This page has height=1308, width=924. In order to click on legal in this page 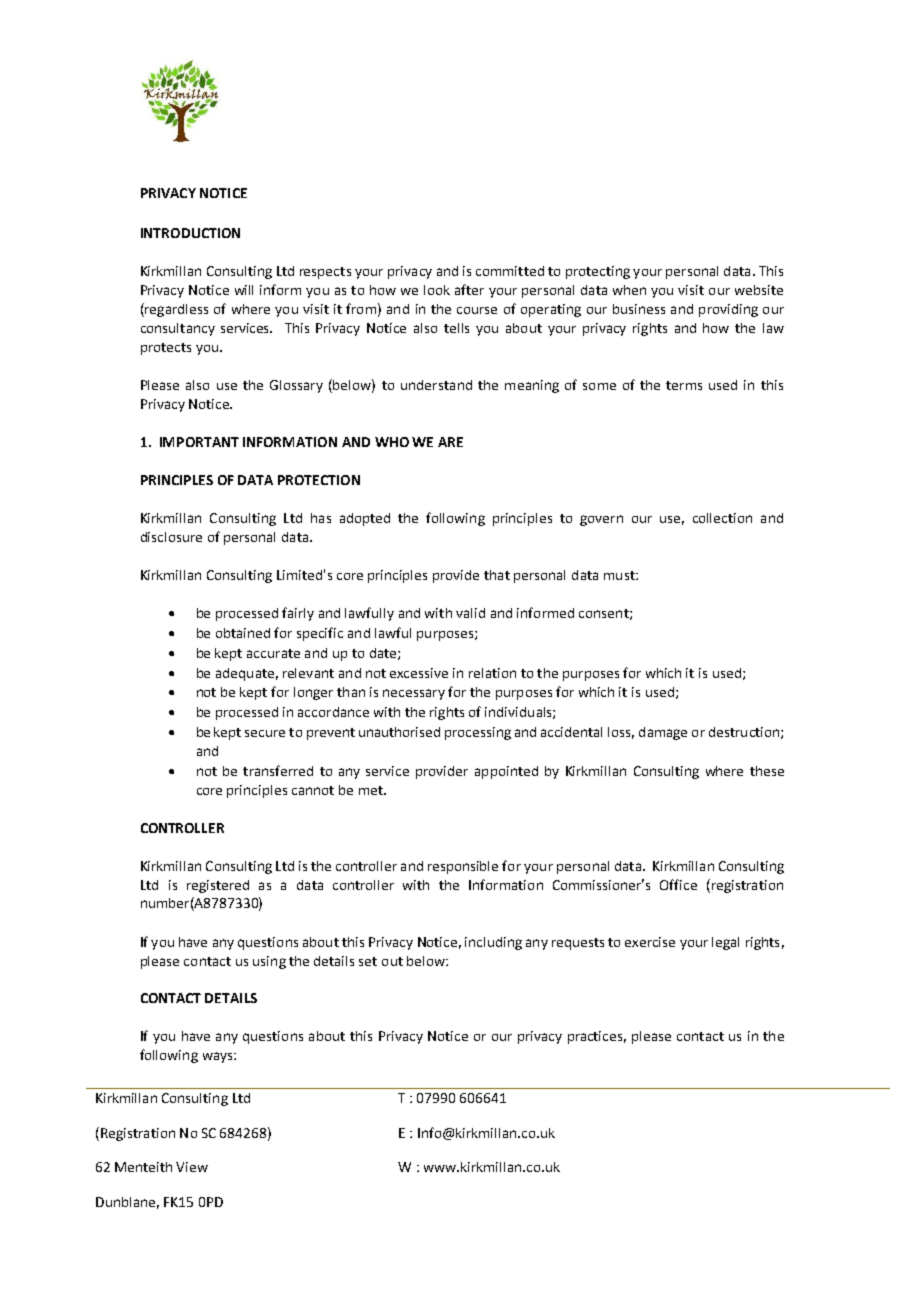, I will do `click(725, 943)`.
